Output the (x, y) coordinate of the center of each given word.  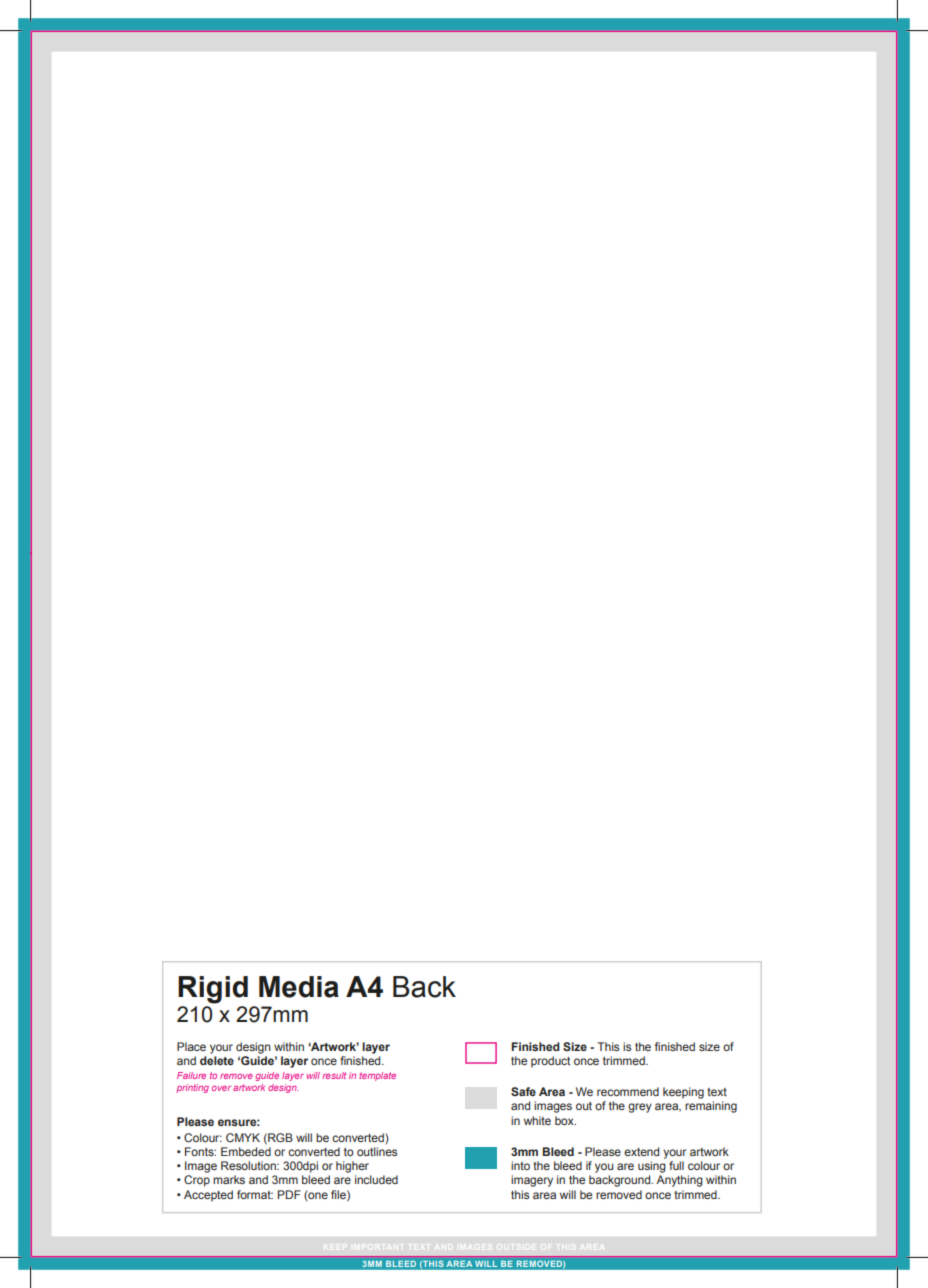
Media (299, 987)
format (255, 1194)
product (550, 1062)
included (376, 1179)
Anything (679, 1181)
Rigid (213, 990)
